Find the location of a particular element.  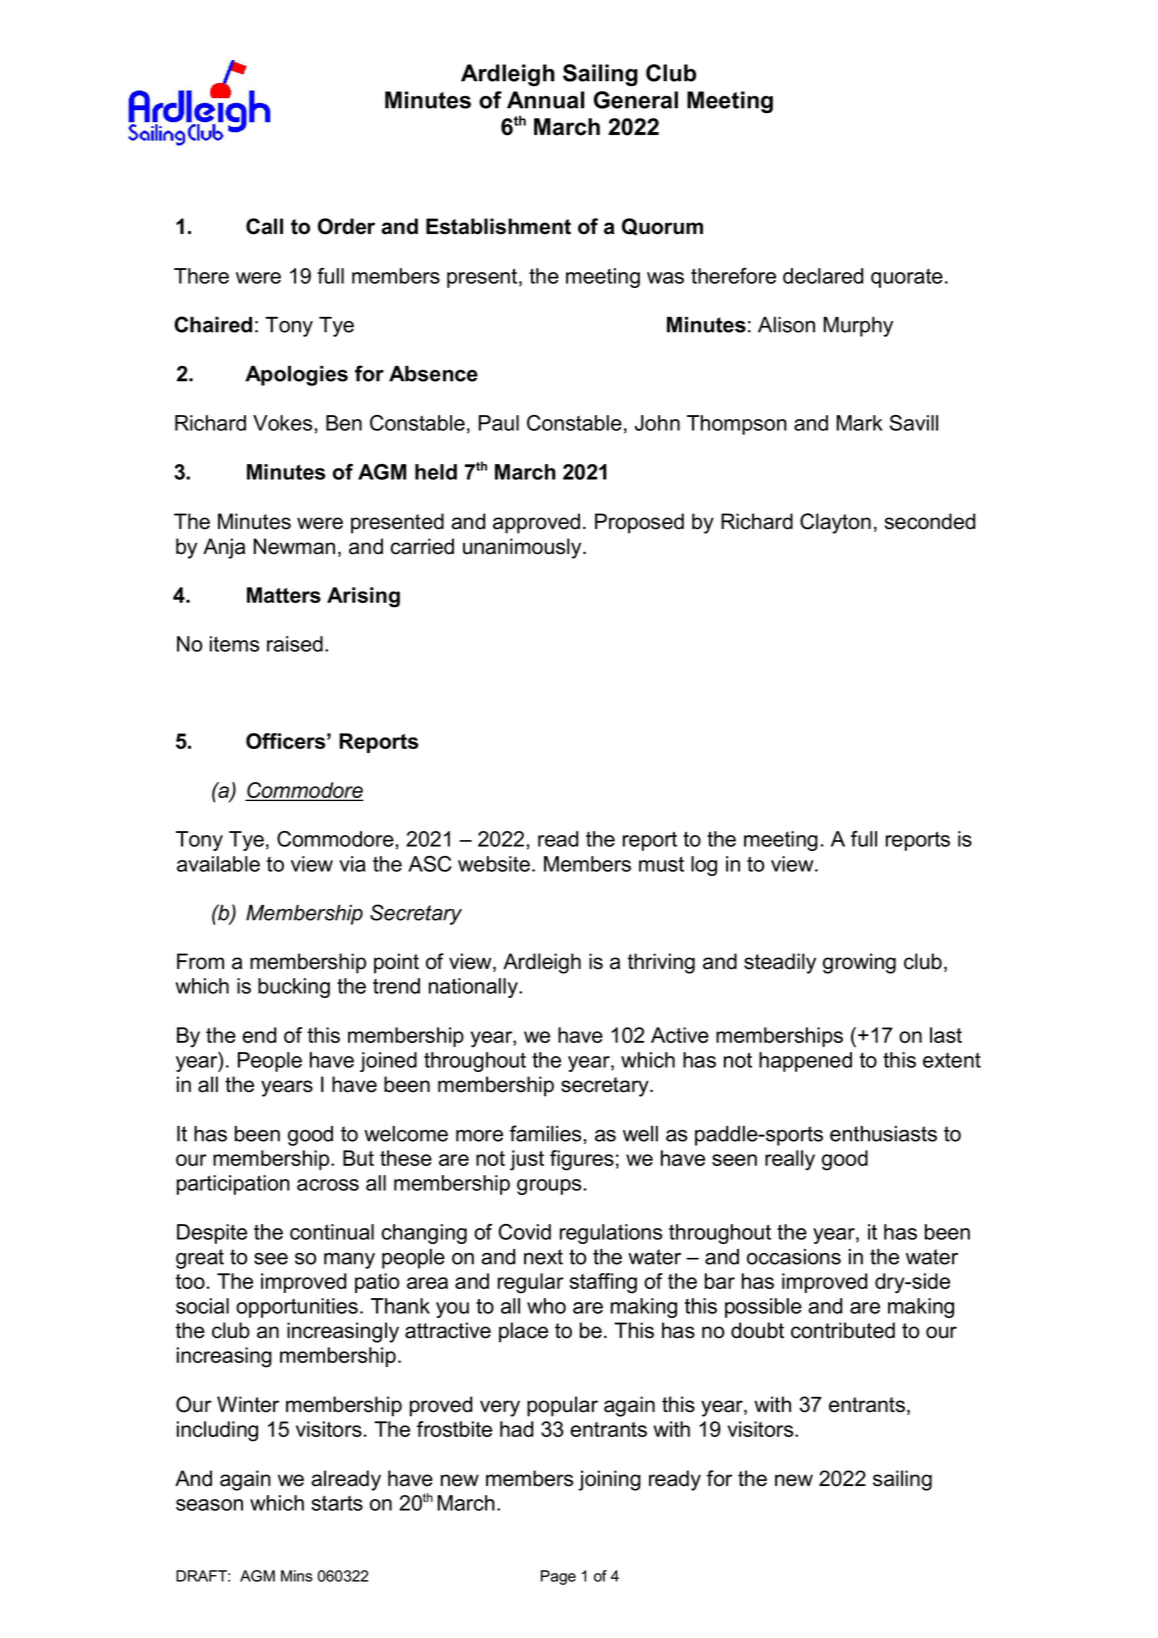

Call is located at coordinates (264, 226).
